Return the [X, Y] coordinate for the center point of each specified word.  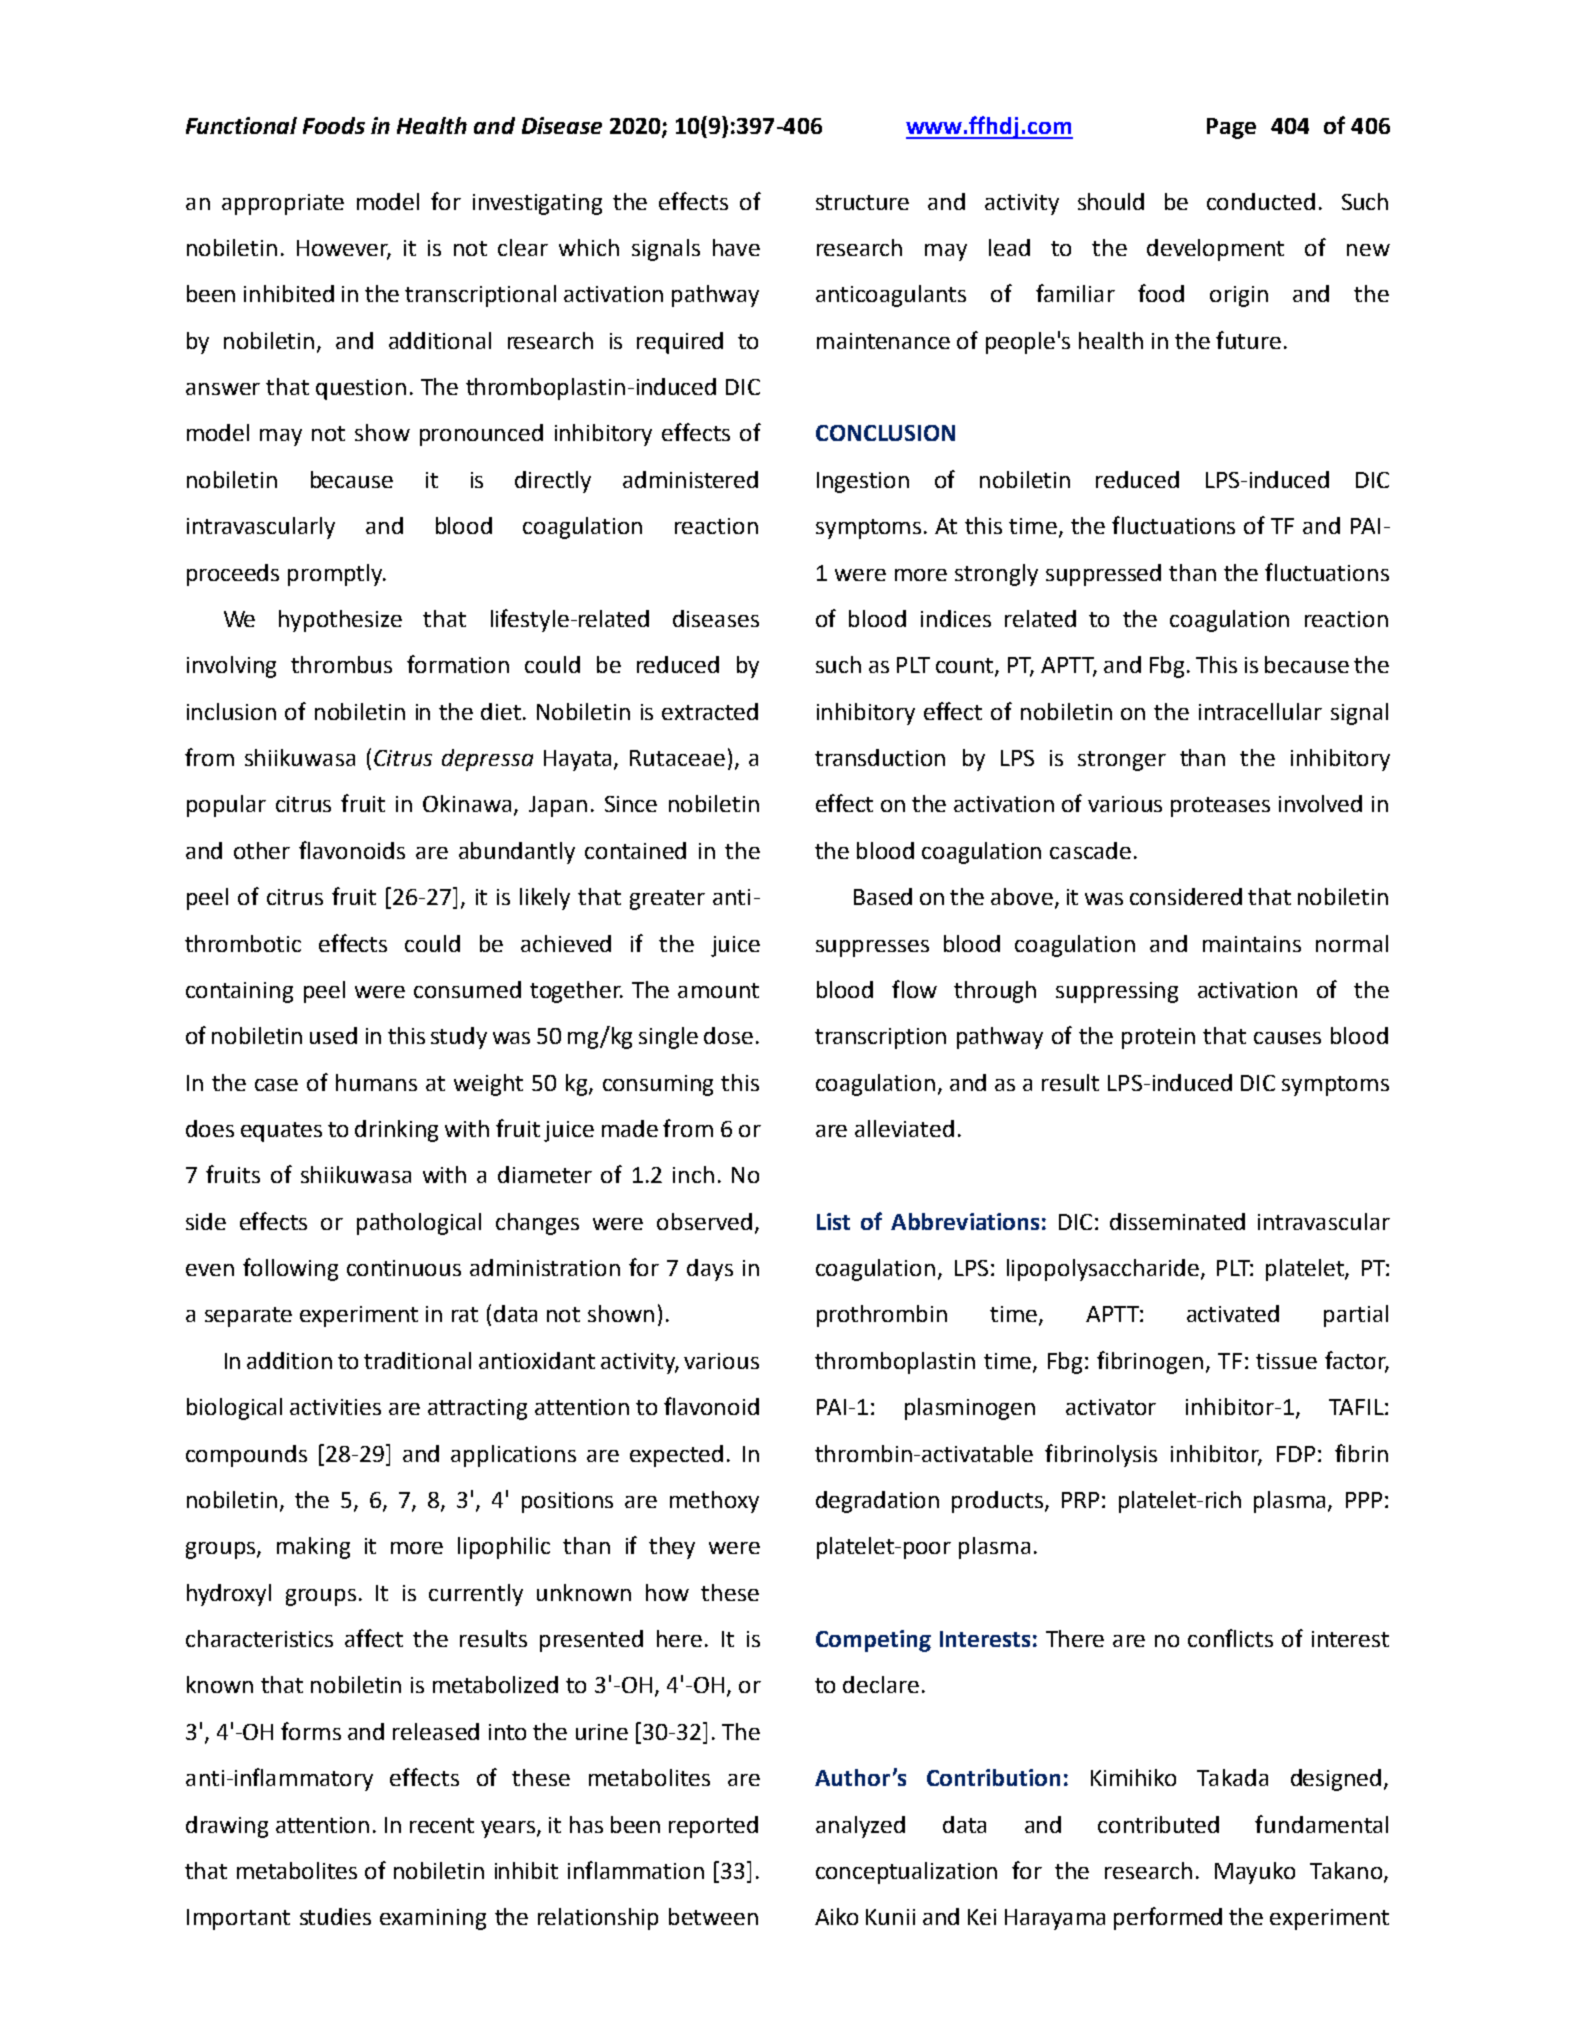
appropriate [283, 204]
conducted [1261, 201]
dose [728, 1035]
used [333, 1035]
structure [862, 202]
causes [1287, 1038]
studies [335, 1916]
